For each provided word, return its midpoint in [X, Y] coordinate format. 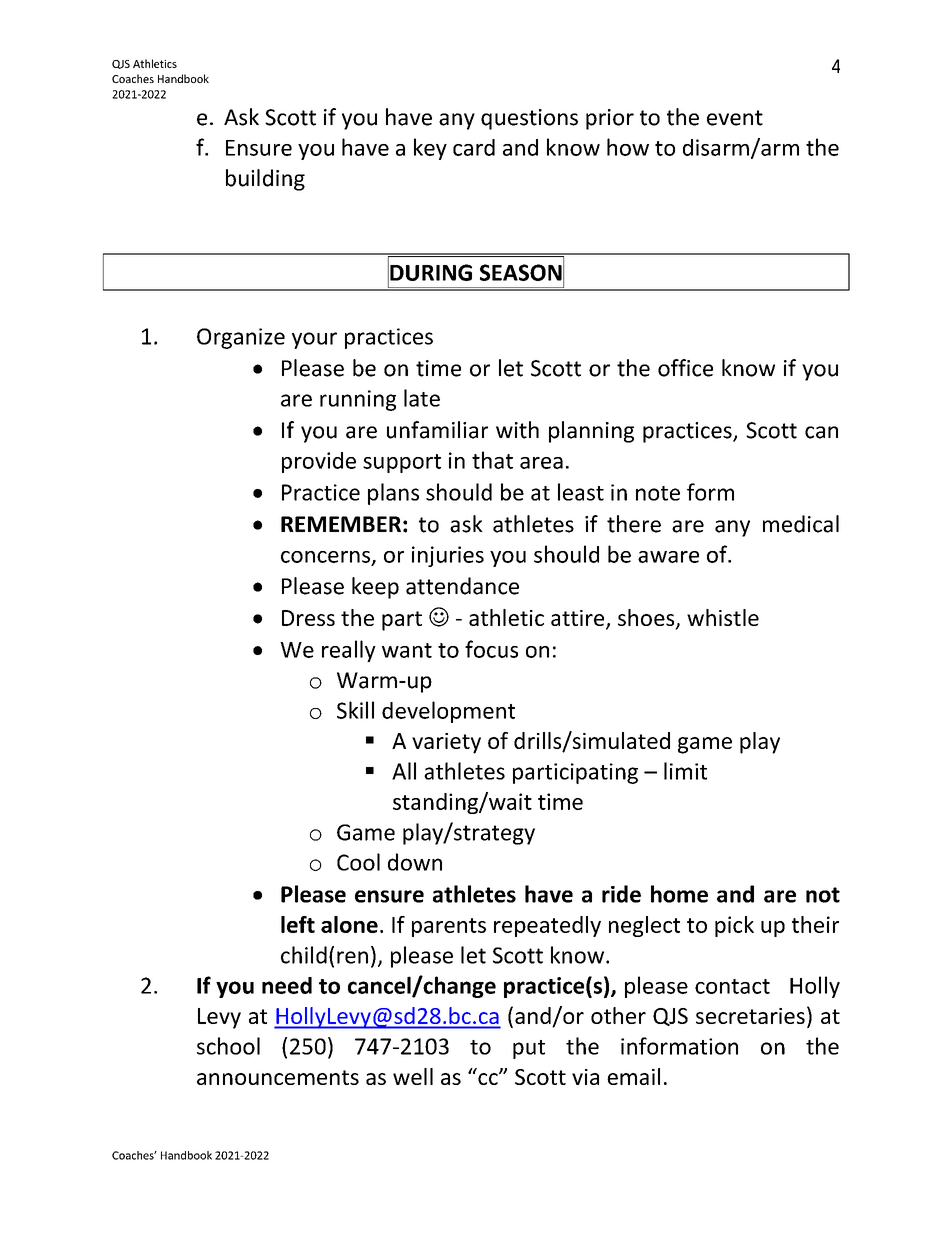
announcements [278, 1077]
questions [529, 119]
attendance [462, 586]
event [735, 118]
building [265, 180]
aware [668, 557]
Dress [308, 618]
